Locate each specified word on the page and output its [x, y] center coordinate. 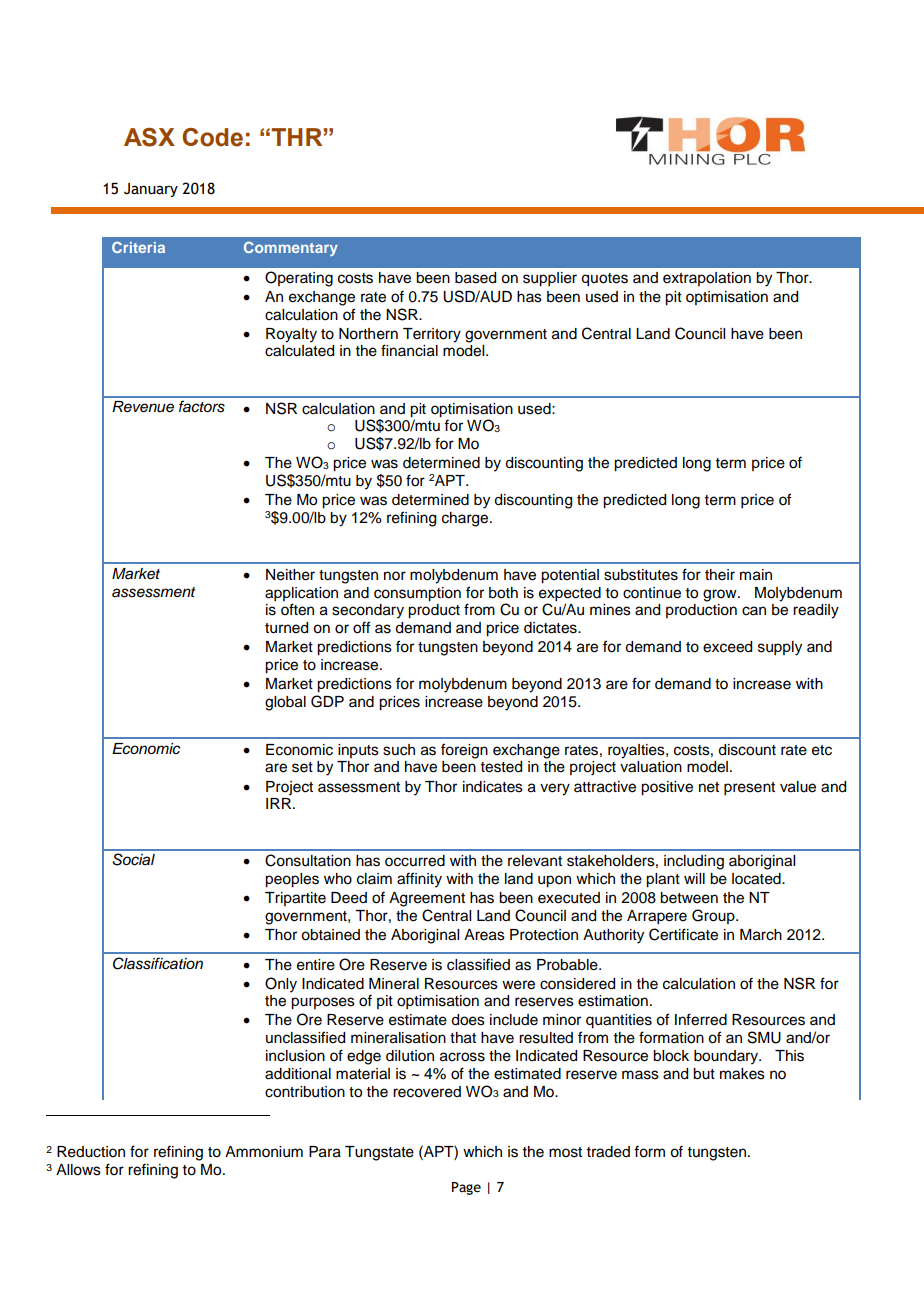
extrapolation [707, 279]
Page [466, 1188]
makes [742, 1074]
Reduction [91, 1152]
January [151, 190]
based [475, 278]
